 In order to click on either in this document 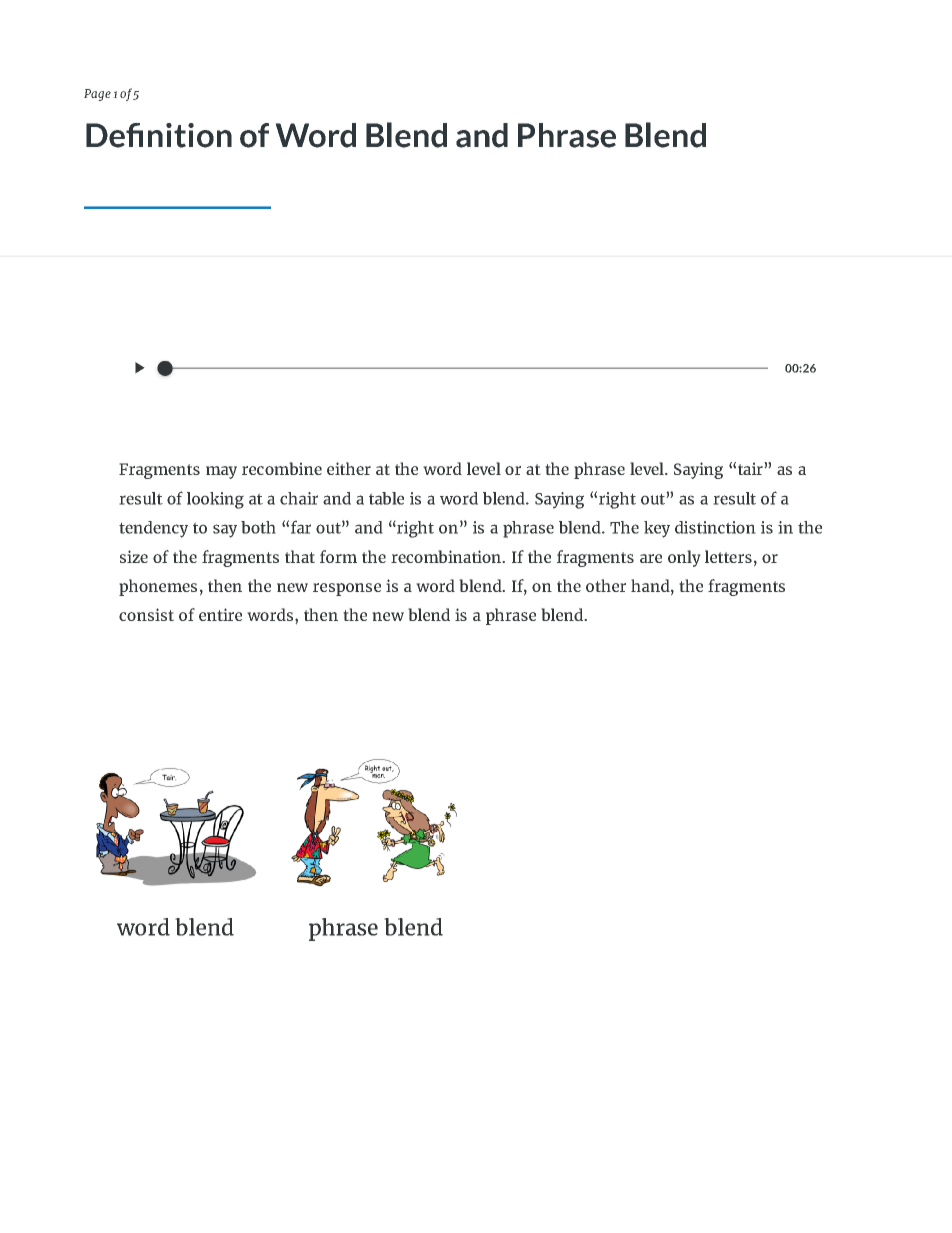, I will do `click(349, 468)`.
